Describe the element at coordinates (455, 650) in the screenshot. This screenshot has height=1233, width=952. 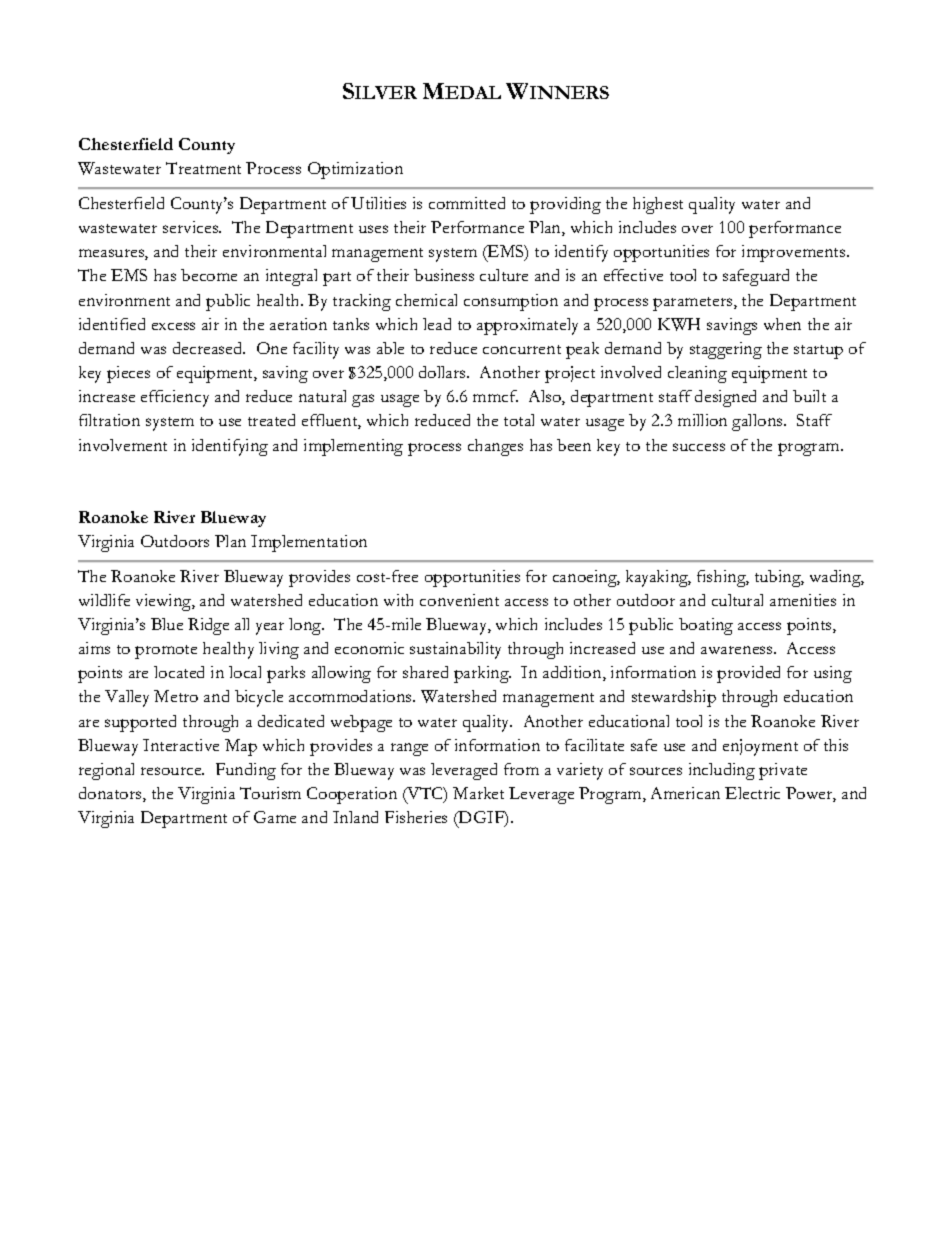
I see `sustainability` at that location.
